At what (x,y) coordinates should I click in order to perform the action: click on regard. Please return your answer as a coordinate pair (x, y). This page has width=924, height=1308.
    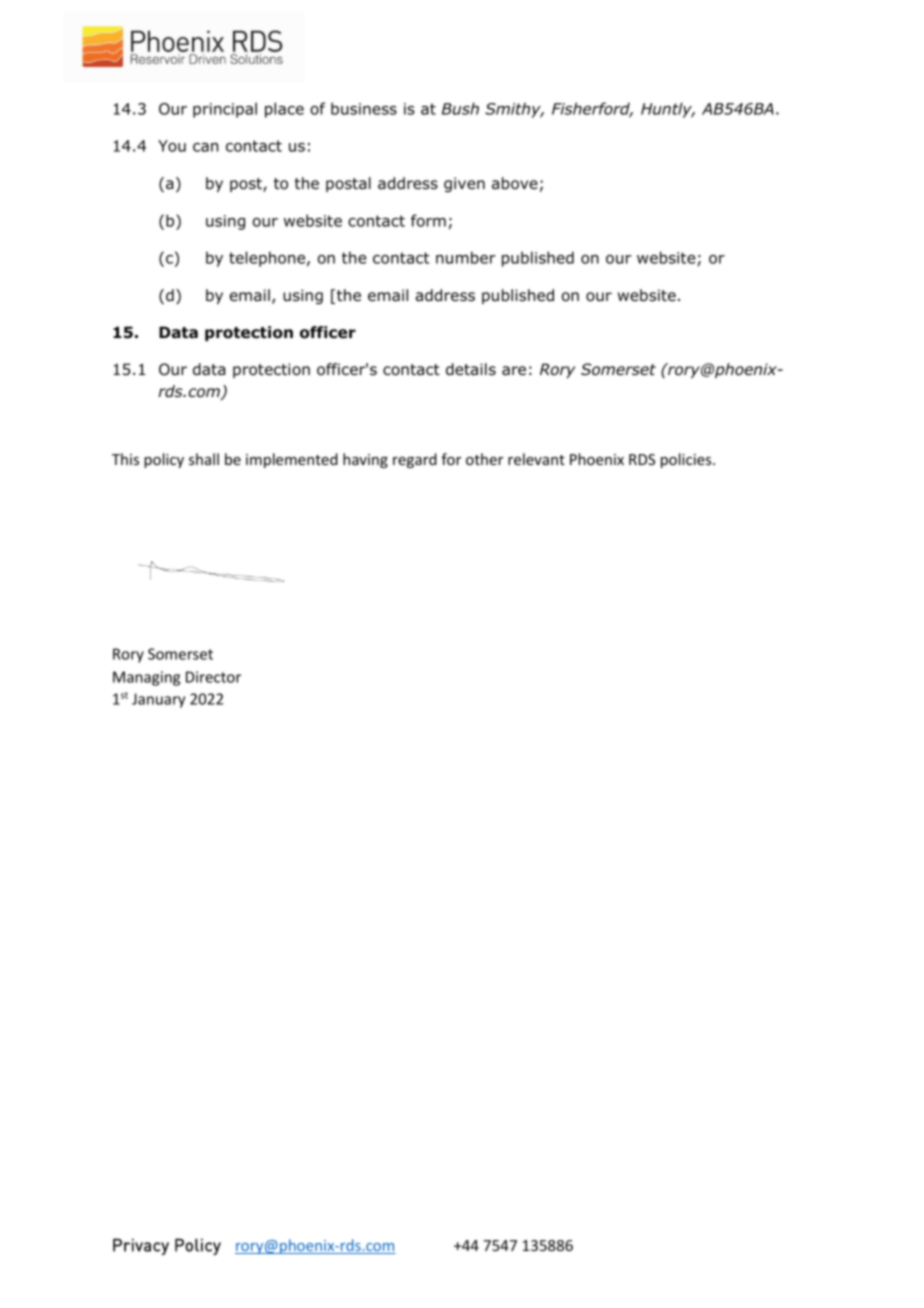
    Looking at the image, I should click on (415, 460).
